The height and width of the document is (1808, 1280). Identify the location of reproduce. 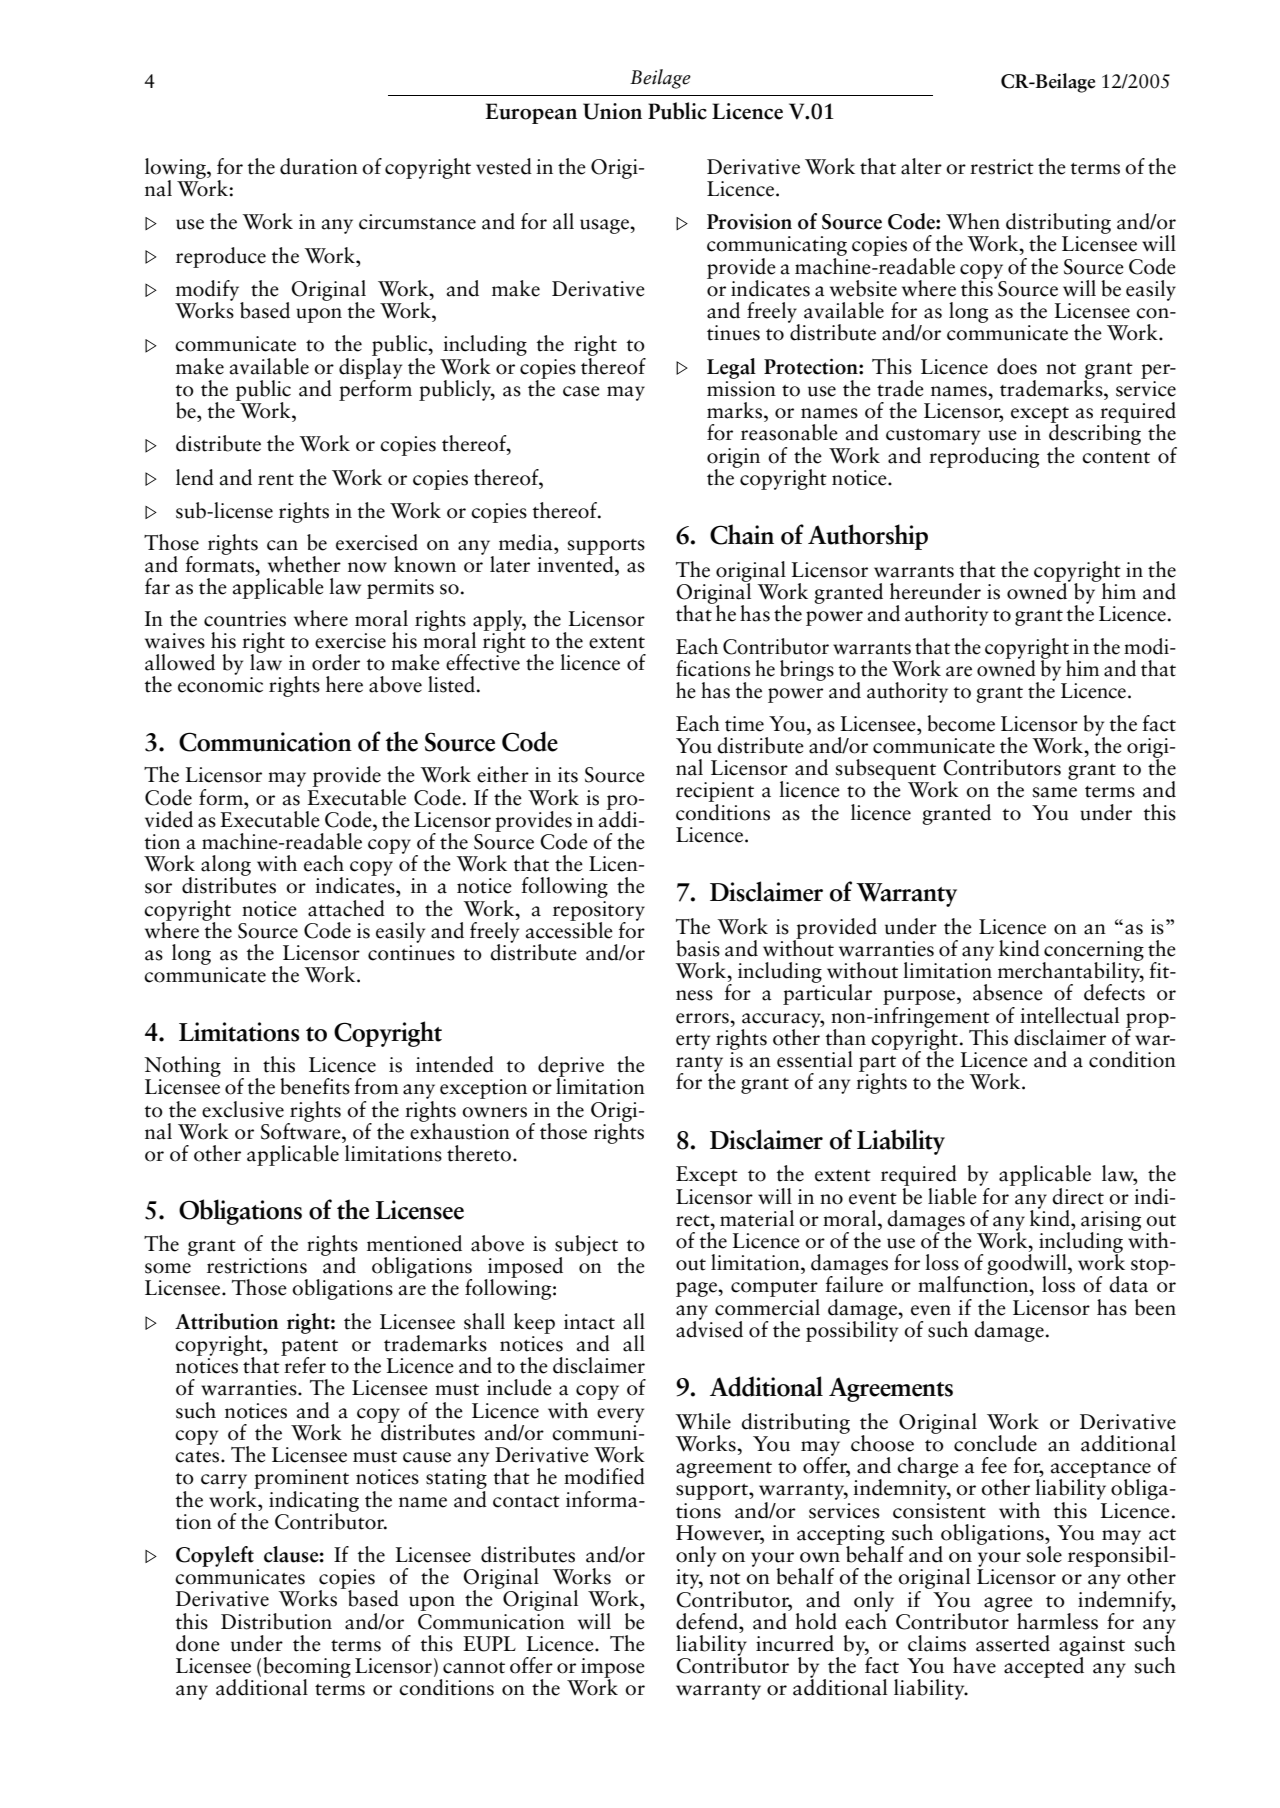
(221, 257).
